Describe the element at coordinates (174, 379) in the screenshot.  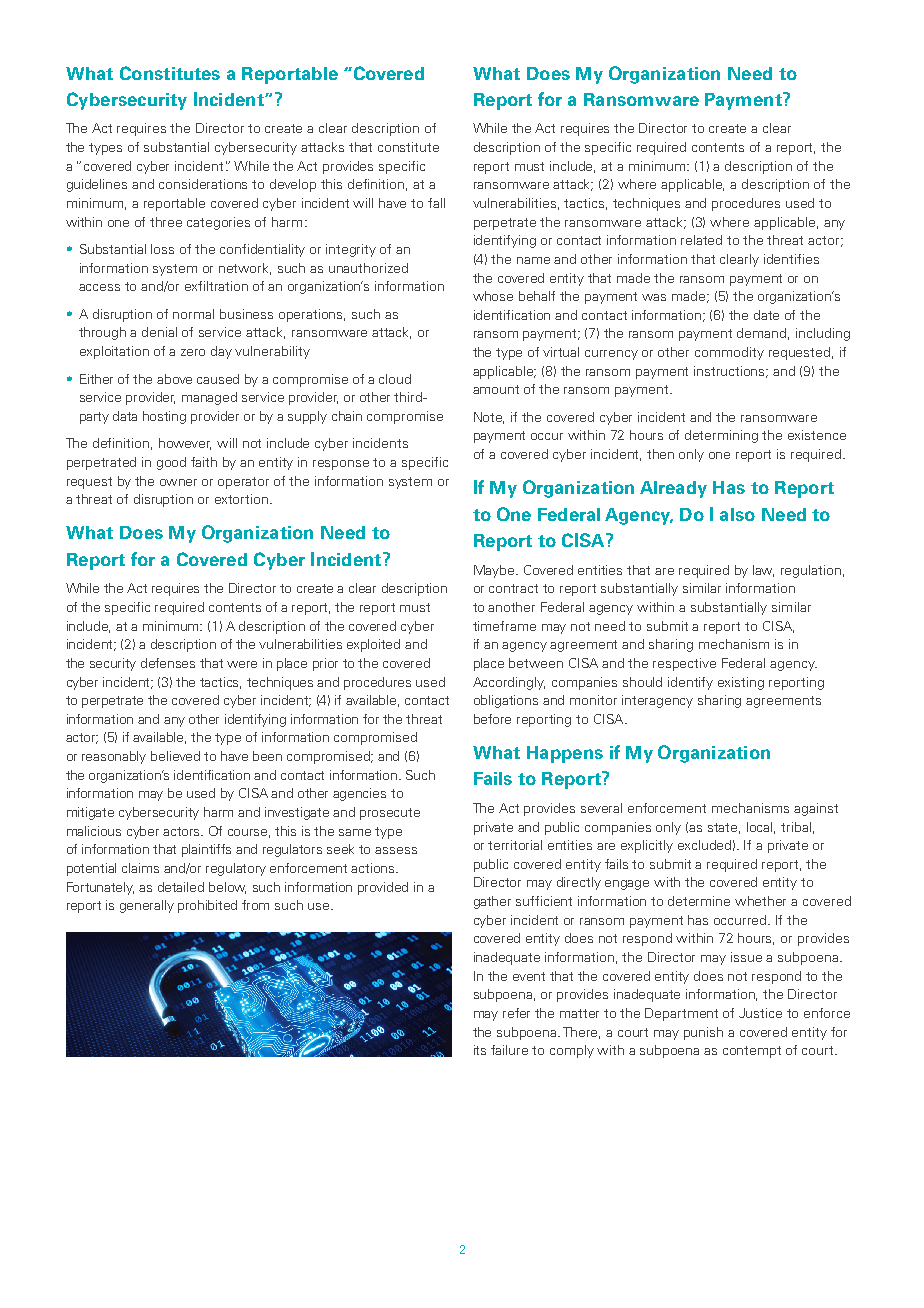
I see `above` at that location.
